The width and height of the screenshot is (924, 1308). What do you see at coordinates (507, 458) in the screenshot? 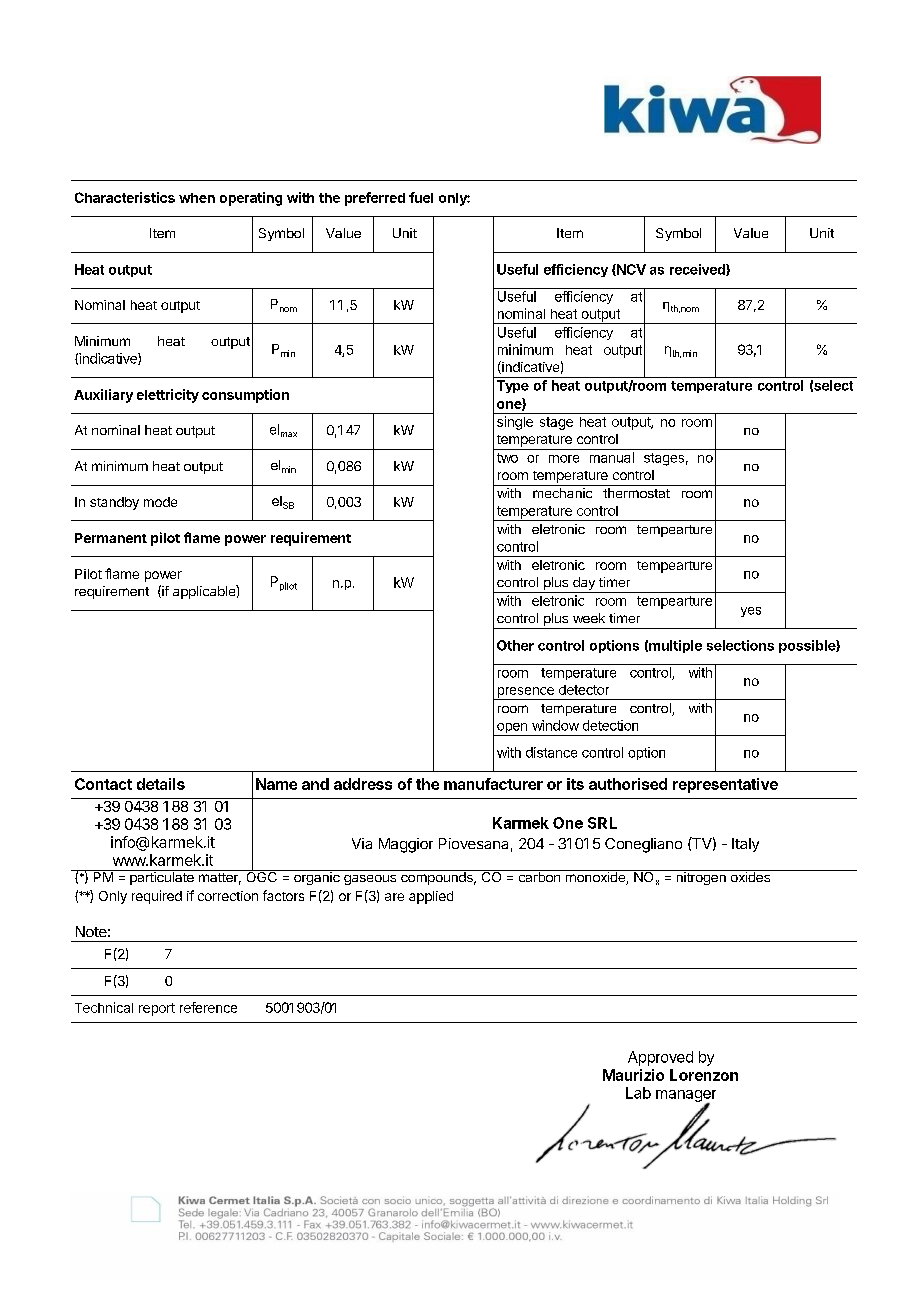
I see `two` at bounding box center [507, 458].
